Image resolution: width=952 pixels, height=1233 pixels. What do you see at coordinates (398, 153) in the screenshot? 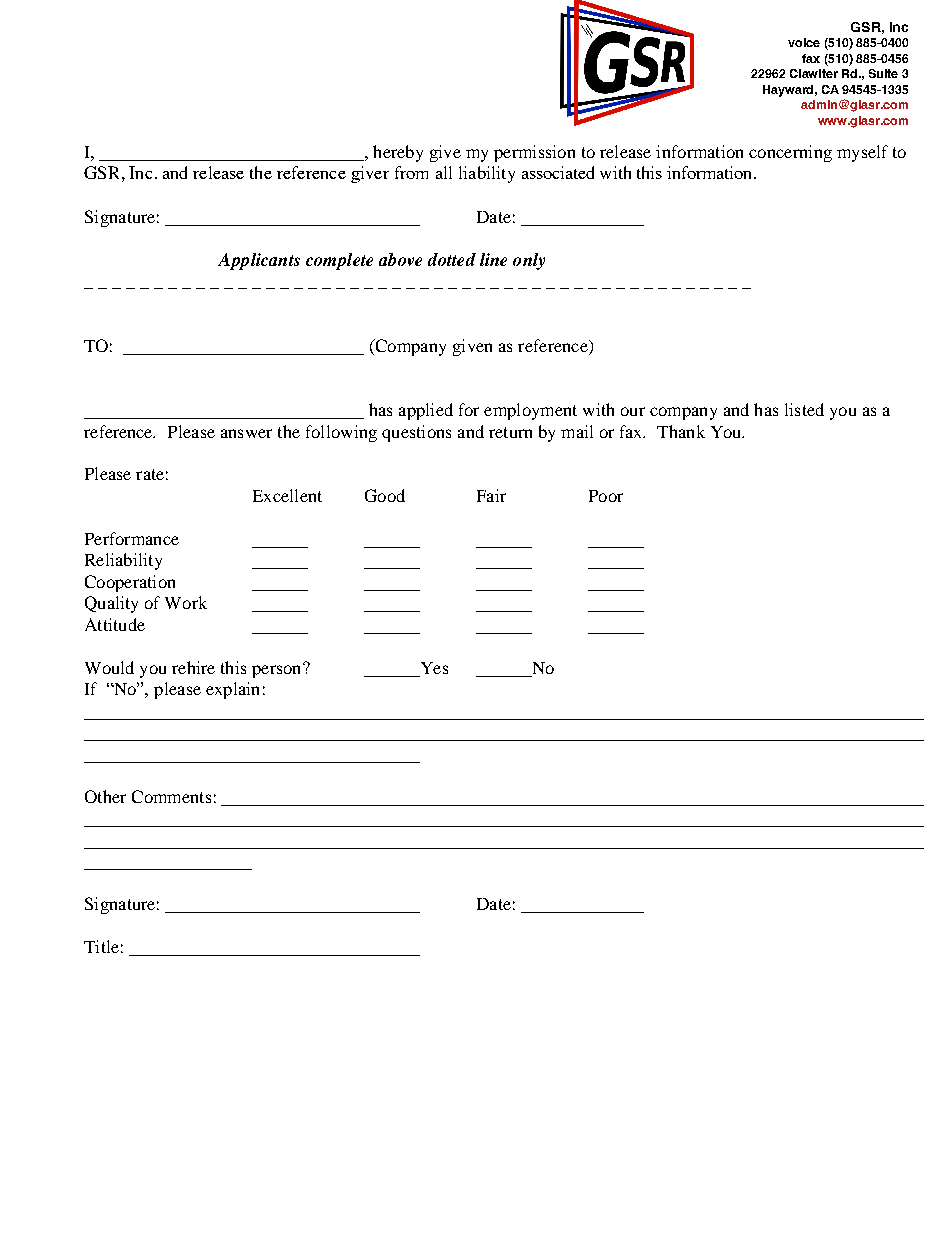
I see `hereby` at bounding box center [398, 153].
